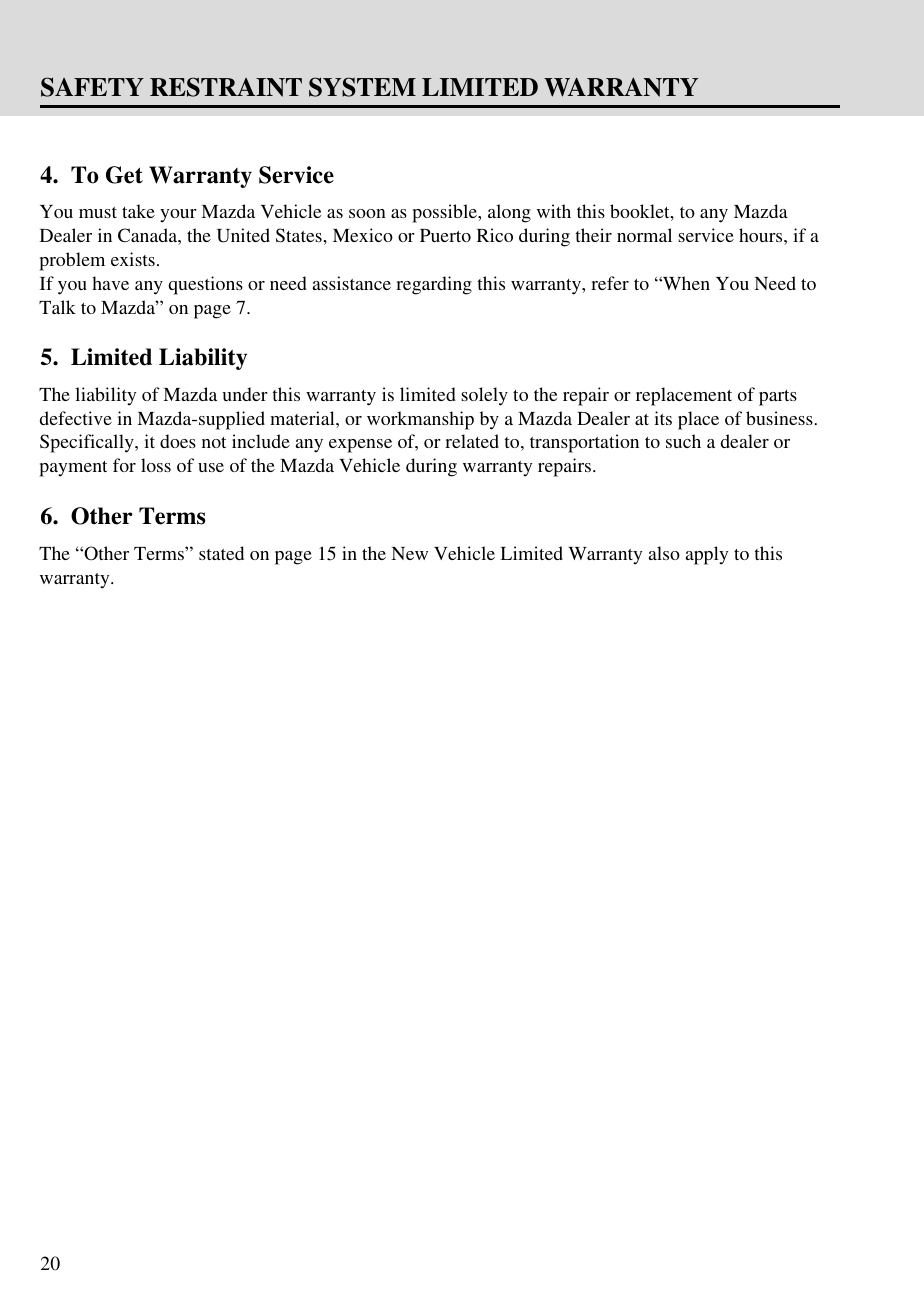 Image resolution: width=924 pixels, height=1313 pixels. What do you see at coordinates (663, 418) in the document?
I see `its` at bounding box center [663, 418].
